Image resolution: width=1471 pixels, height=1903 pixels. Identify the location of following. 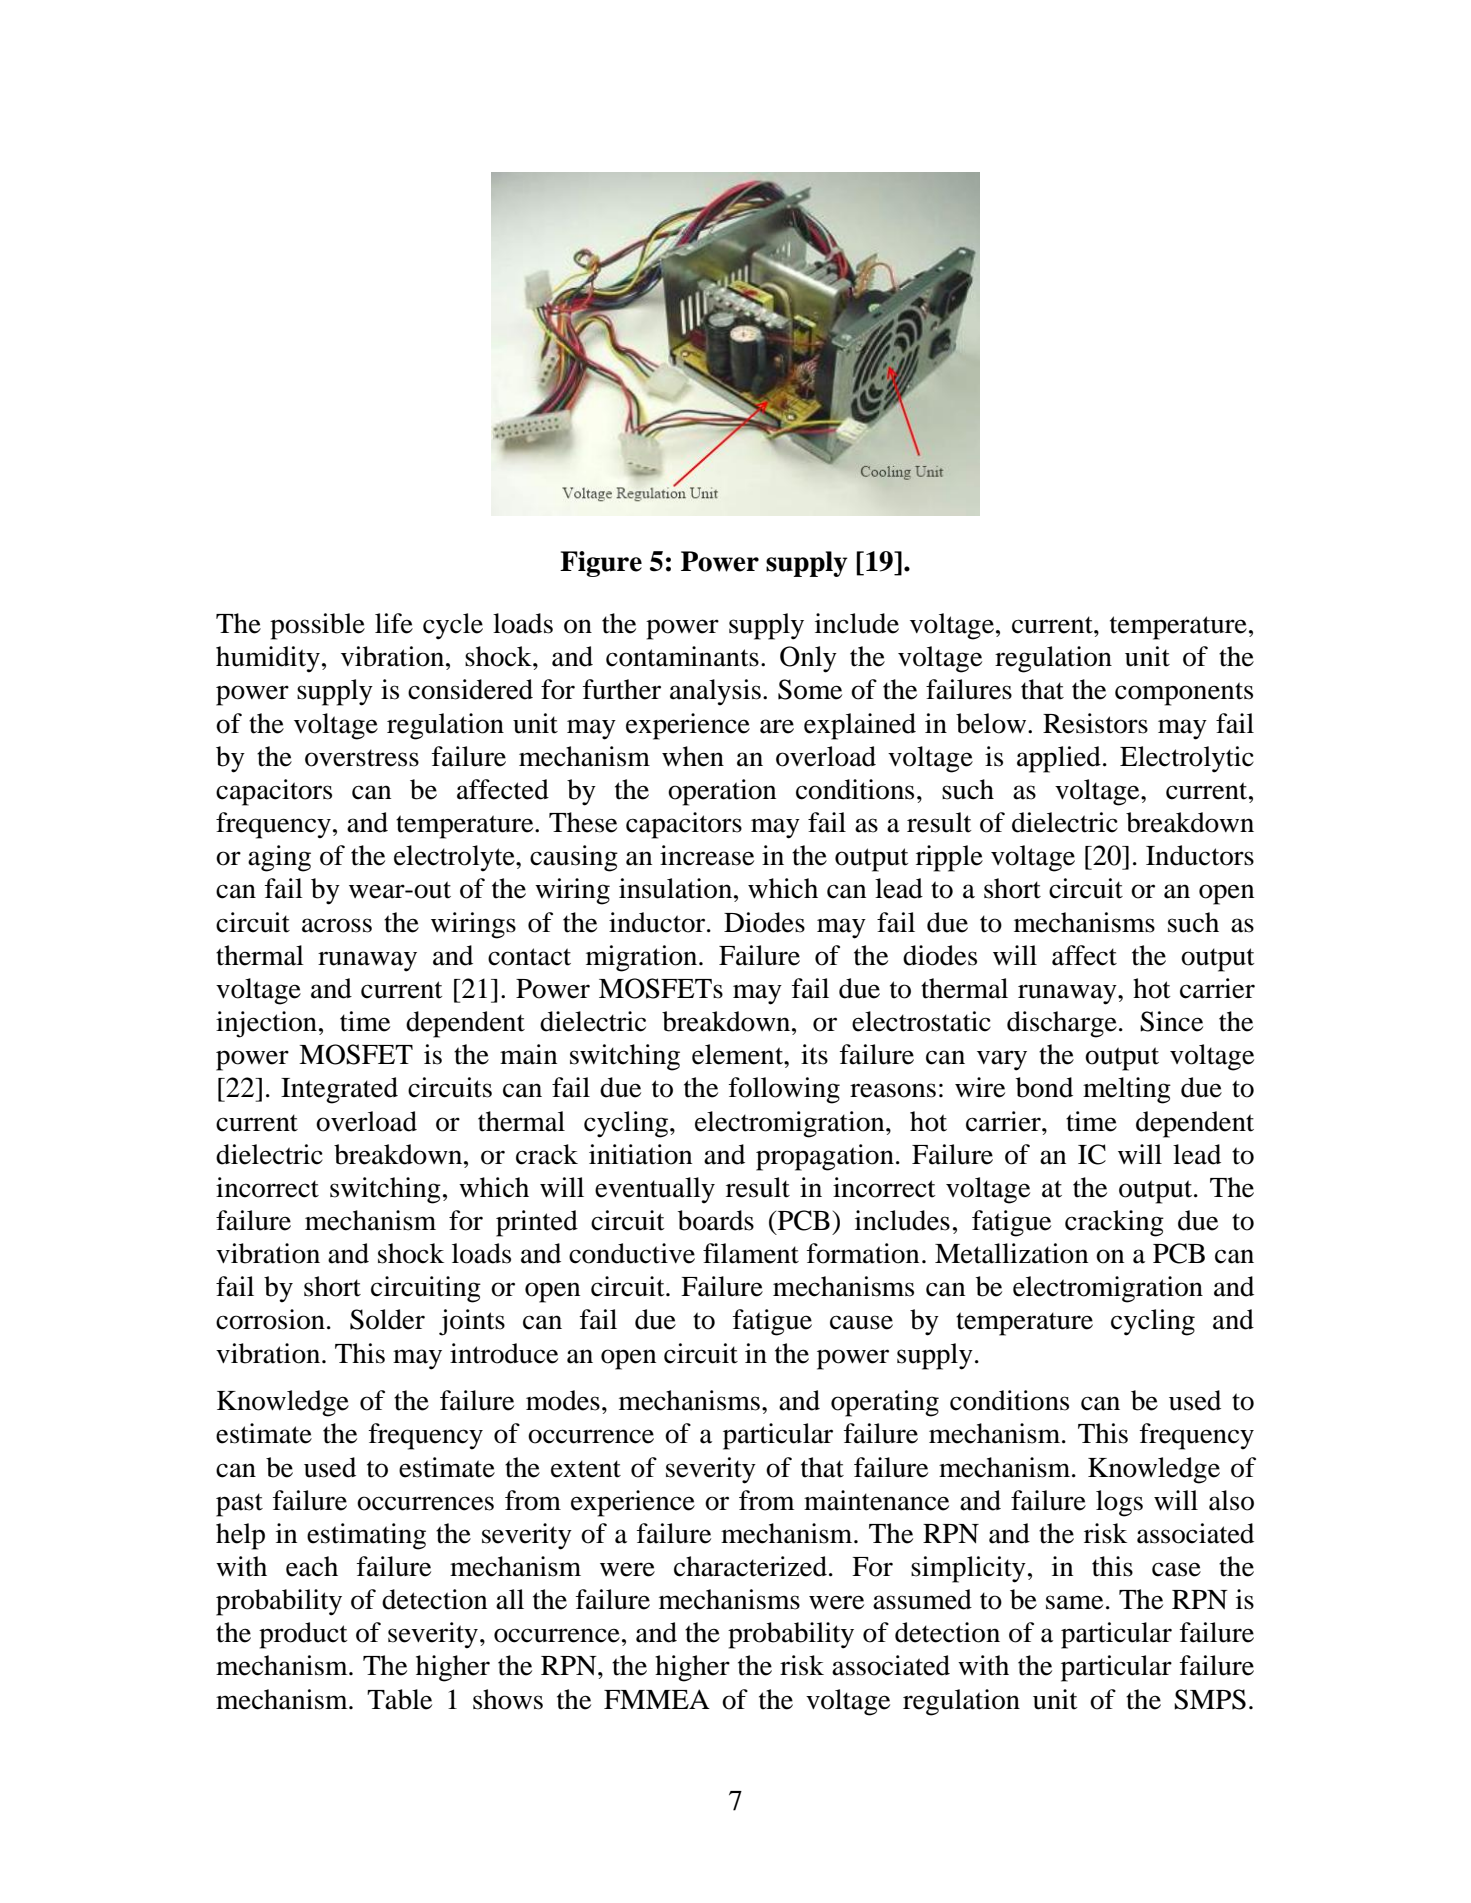
(784, 1090).
